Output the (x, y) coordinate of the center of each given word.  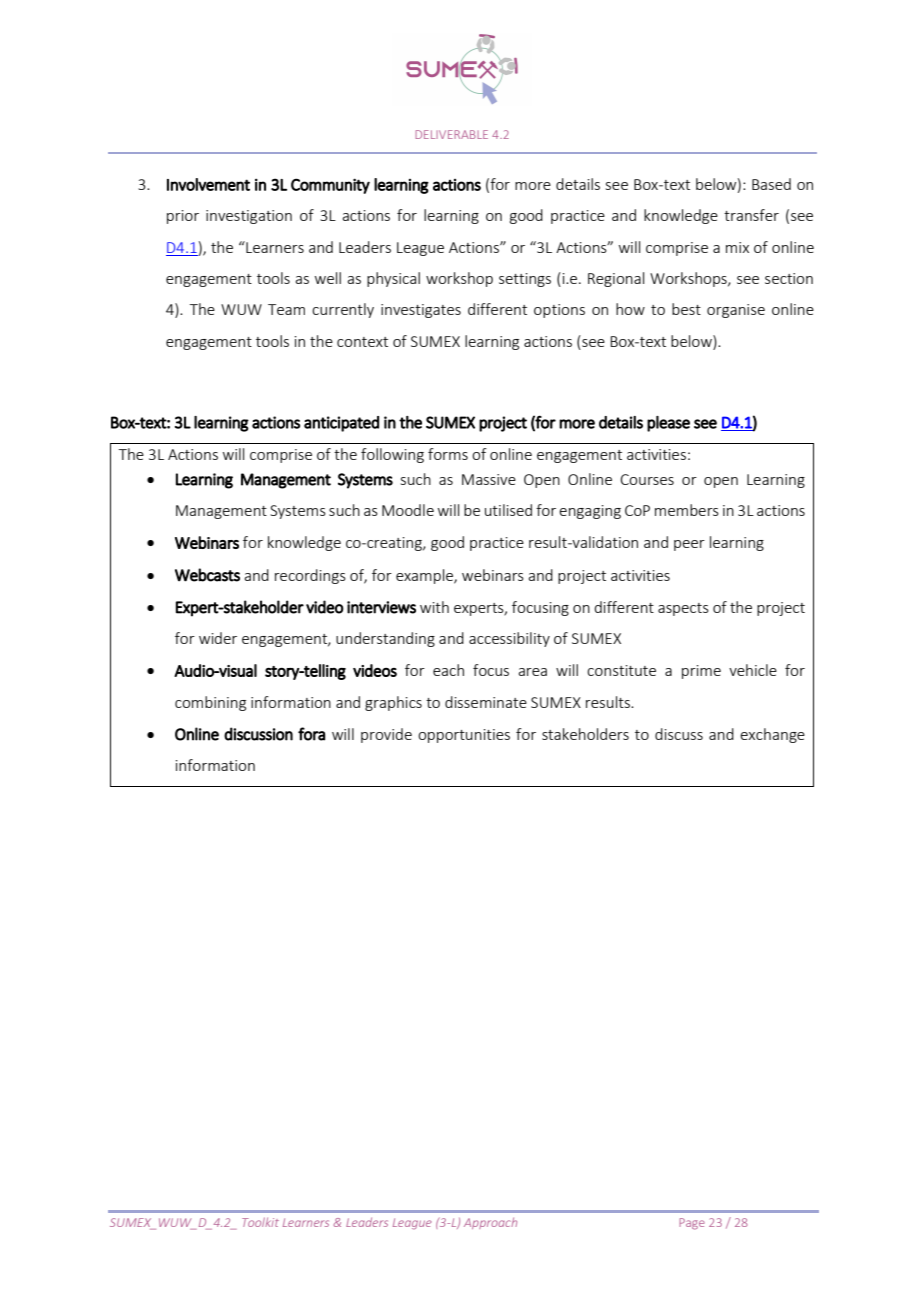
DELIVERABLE (451, 134)
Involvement (208, 184)
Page (692, 1224)
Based (771, 184)
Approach (490, 1223)
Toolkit (260, 1222)
